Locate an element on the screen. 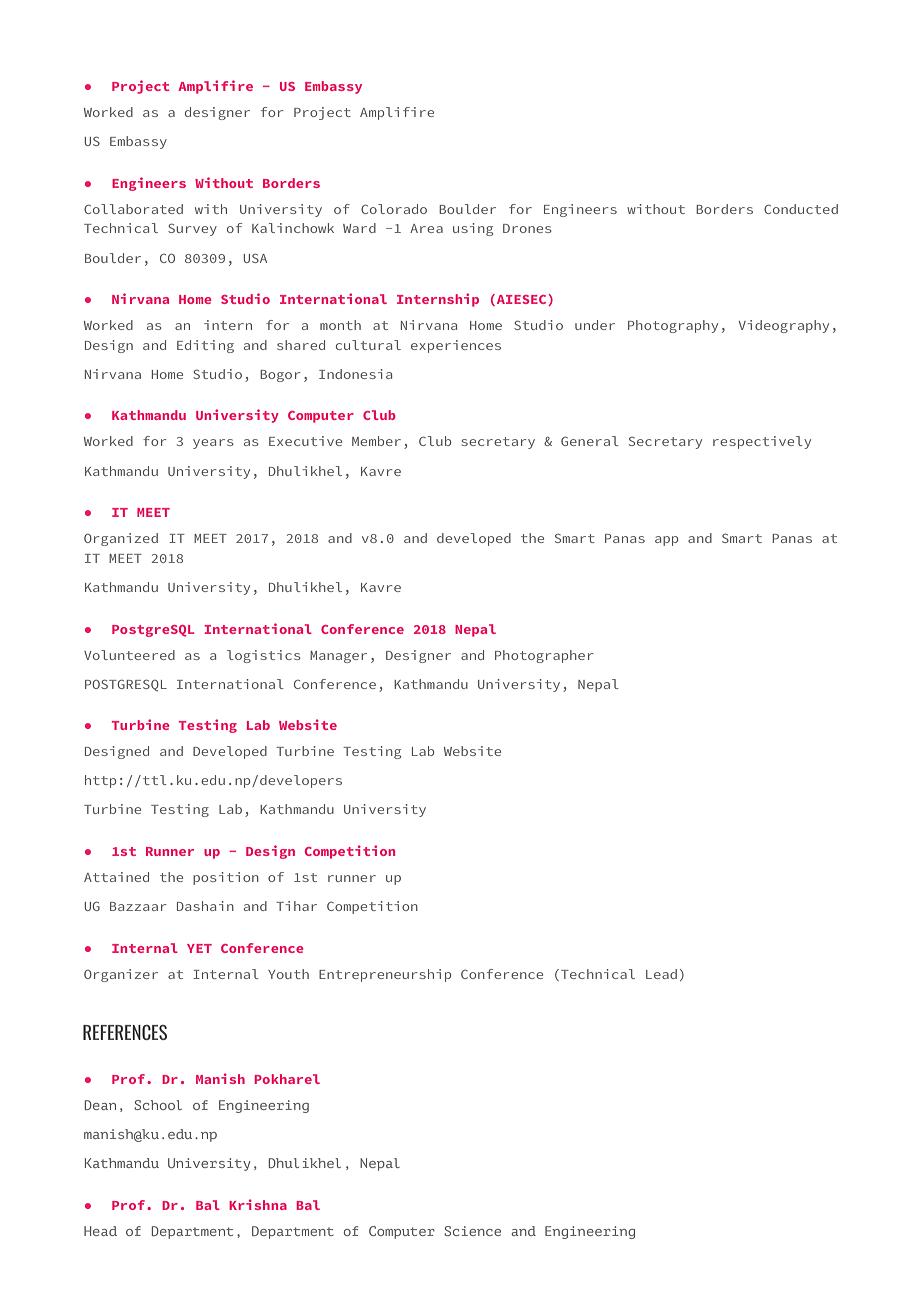  Organized is located at coordinates (121, 539).
